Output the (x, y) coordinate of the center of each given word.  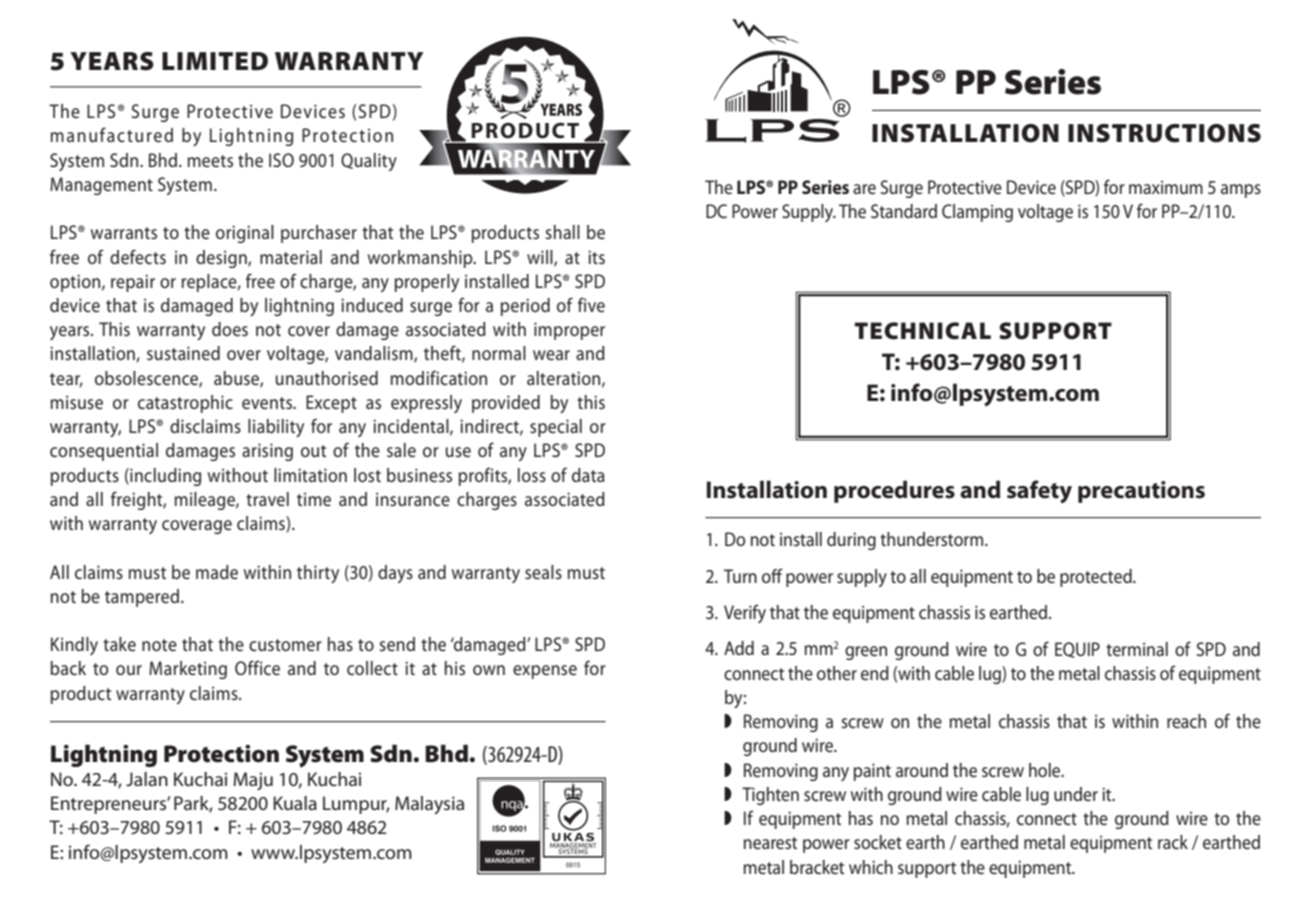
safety (1039, 491)
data (588, 475)
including (164, 477)
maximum (1166, 187)
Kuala (295, 803)
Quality (369, 162)
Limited (215, 61)
